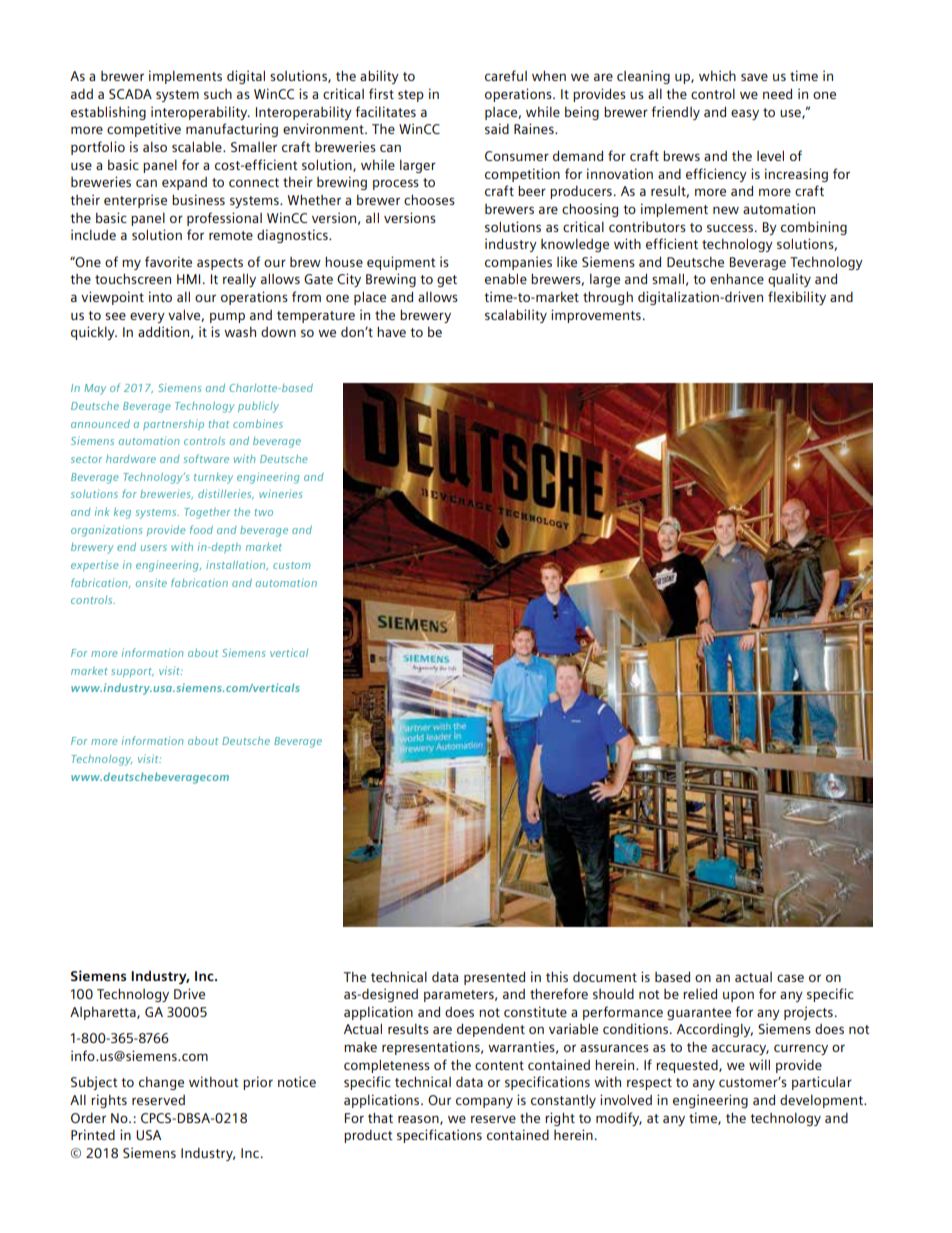  I want to click on support, so click(132, 672).
